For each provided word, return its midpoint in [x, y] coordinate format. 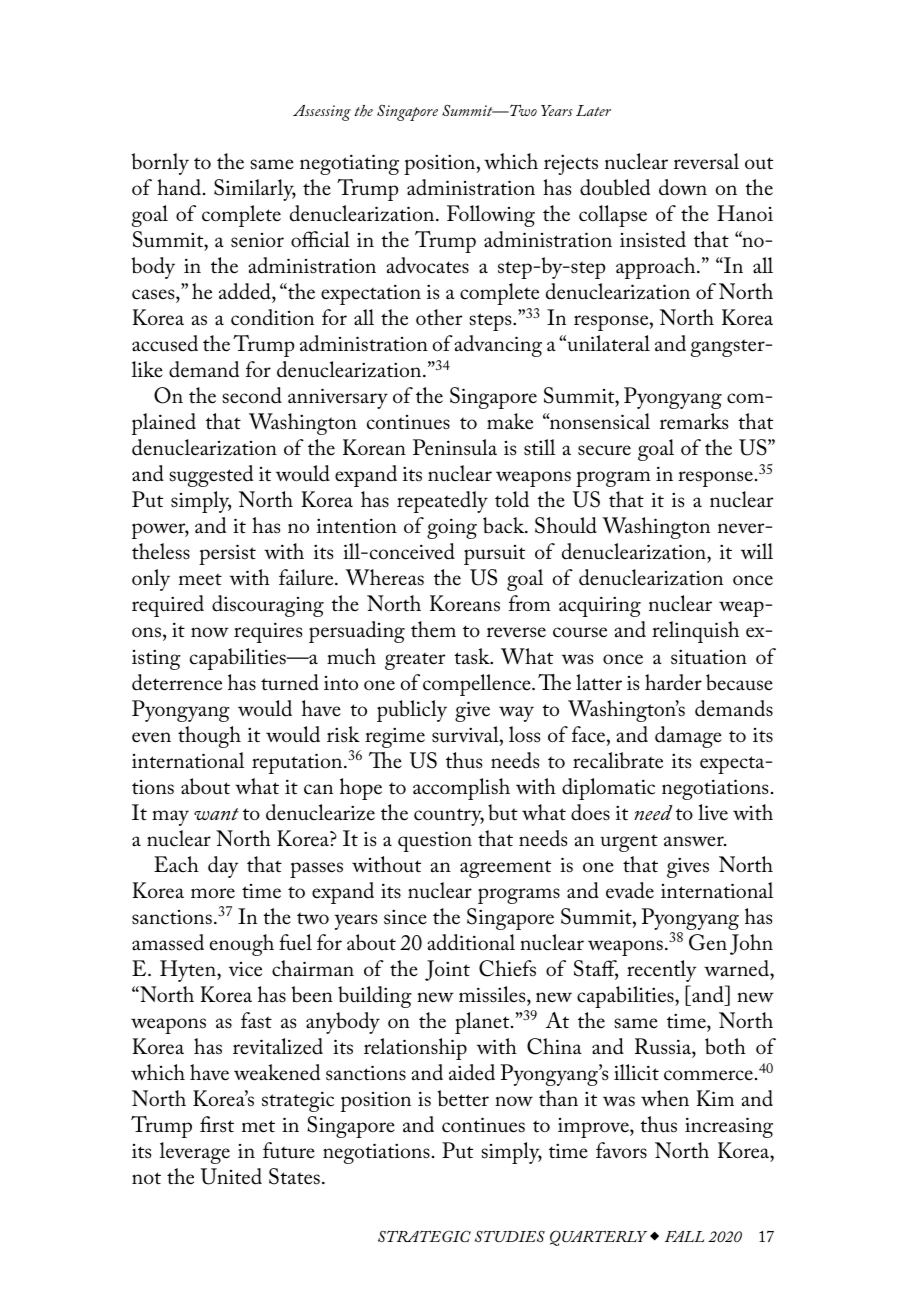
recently [661, 971]
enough [242, 945]
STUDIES [510, 1236]
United [231, 1176]
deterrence [177, 682]
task [473, 656]
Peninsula [455, 447]
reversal [706, 161]
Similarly [255, 190]
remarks [694, 421]
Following [491, 216]
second [252, 395]
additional [471, 942]
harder [673, 682]
